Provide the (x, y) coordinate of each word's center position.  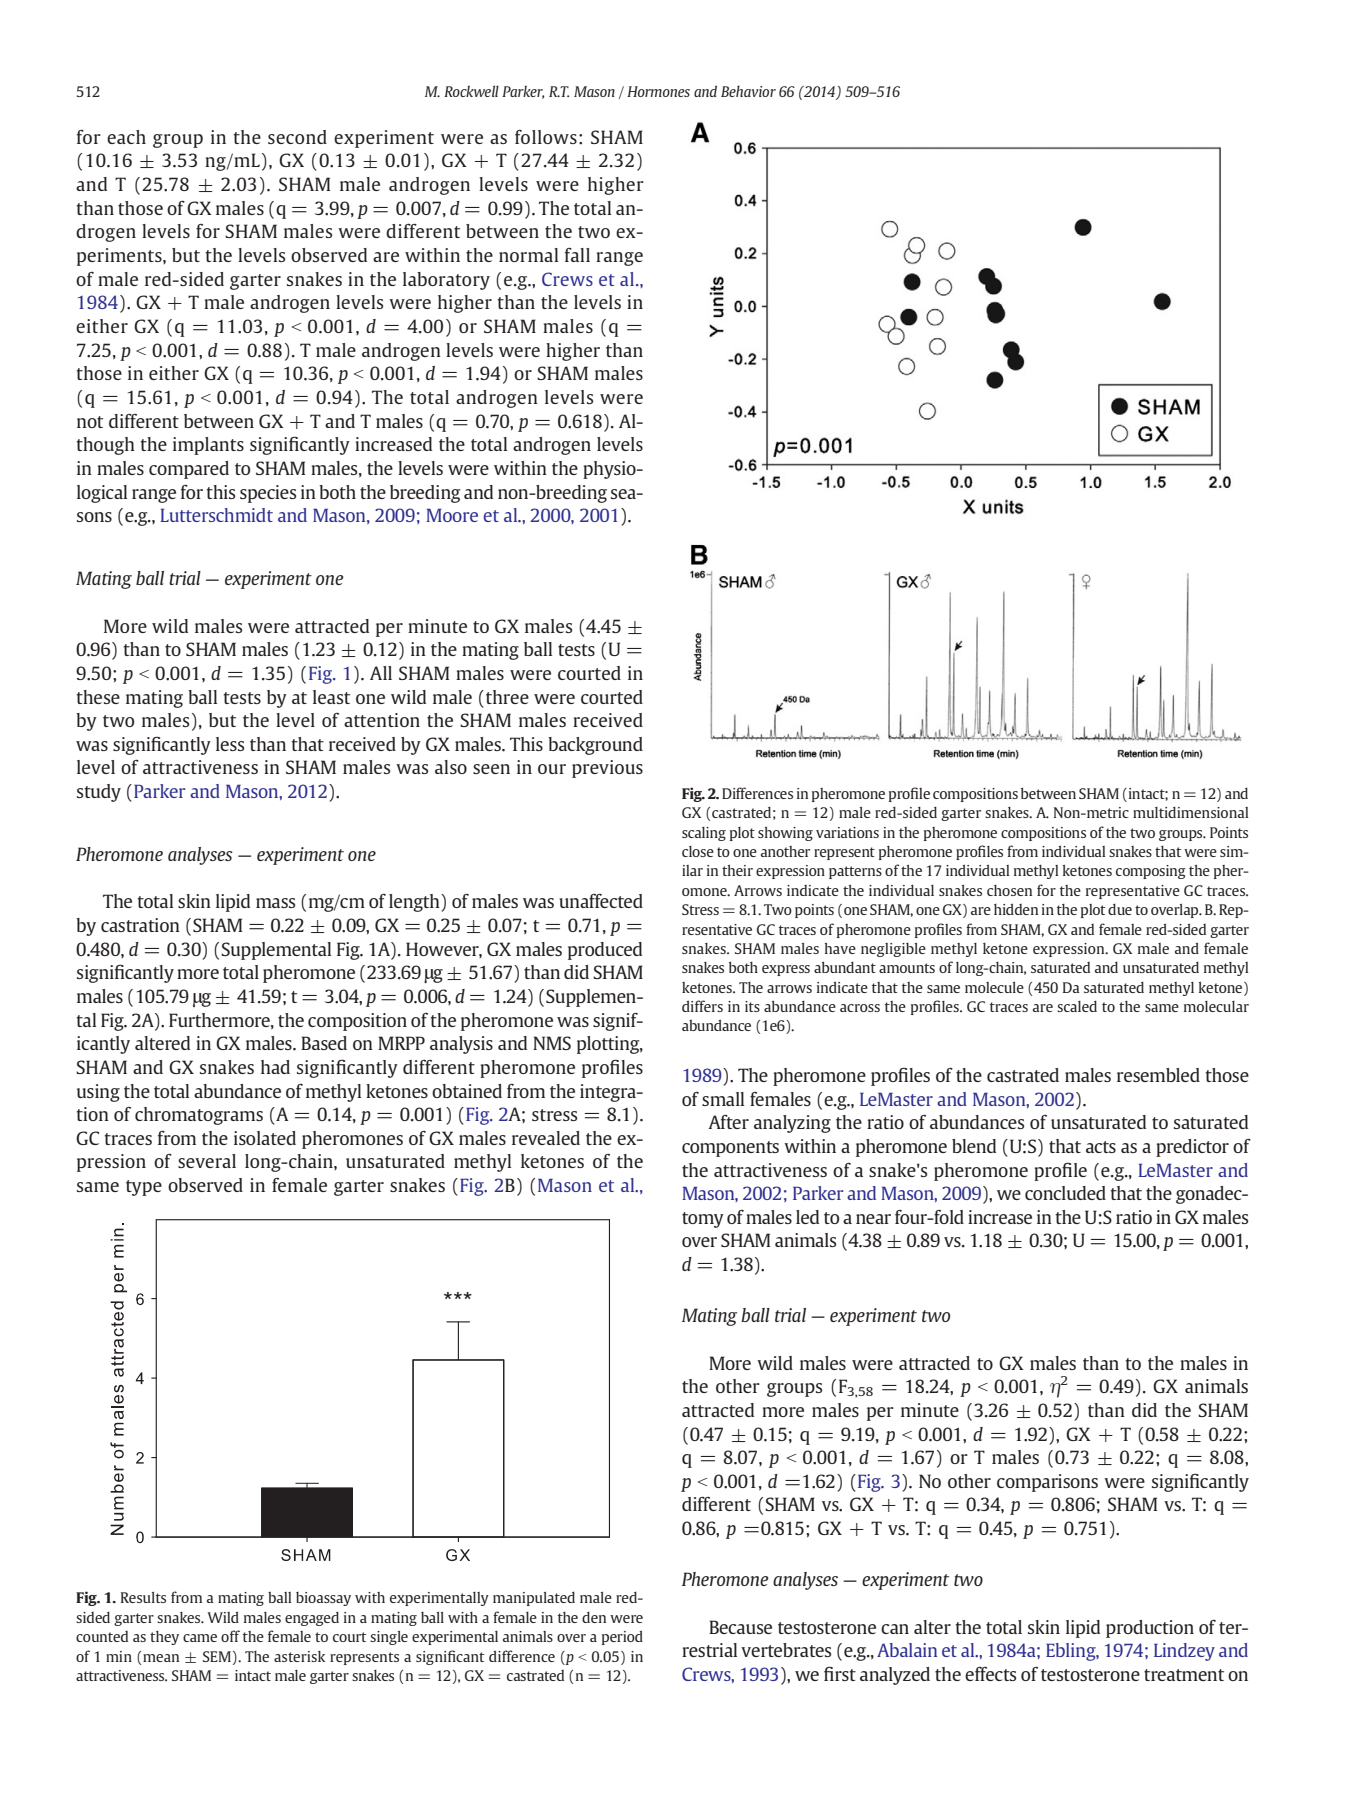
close (698, 851)
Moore (452, 515)
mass (275, 903)
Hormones (658, 91)
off (230, 1636)
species (268, 494)
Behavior (748, 91)
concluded (1065, 1193)
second (297, 137)
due (1120, 909)
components (730, 1149)
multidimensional (1190, 812)
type (144, 1188)
